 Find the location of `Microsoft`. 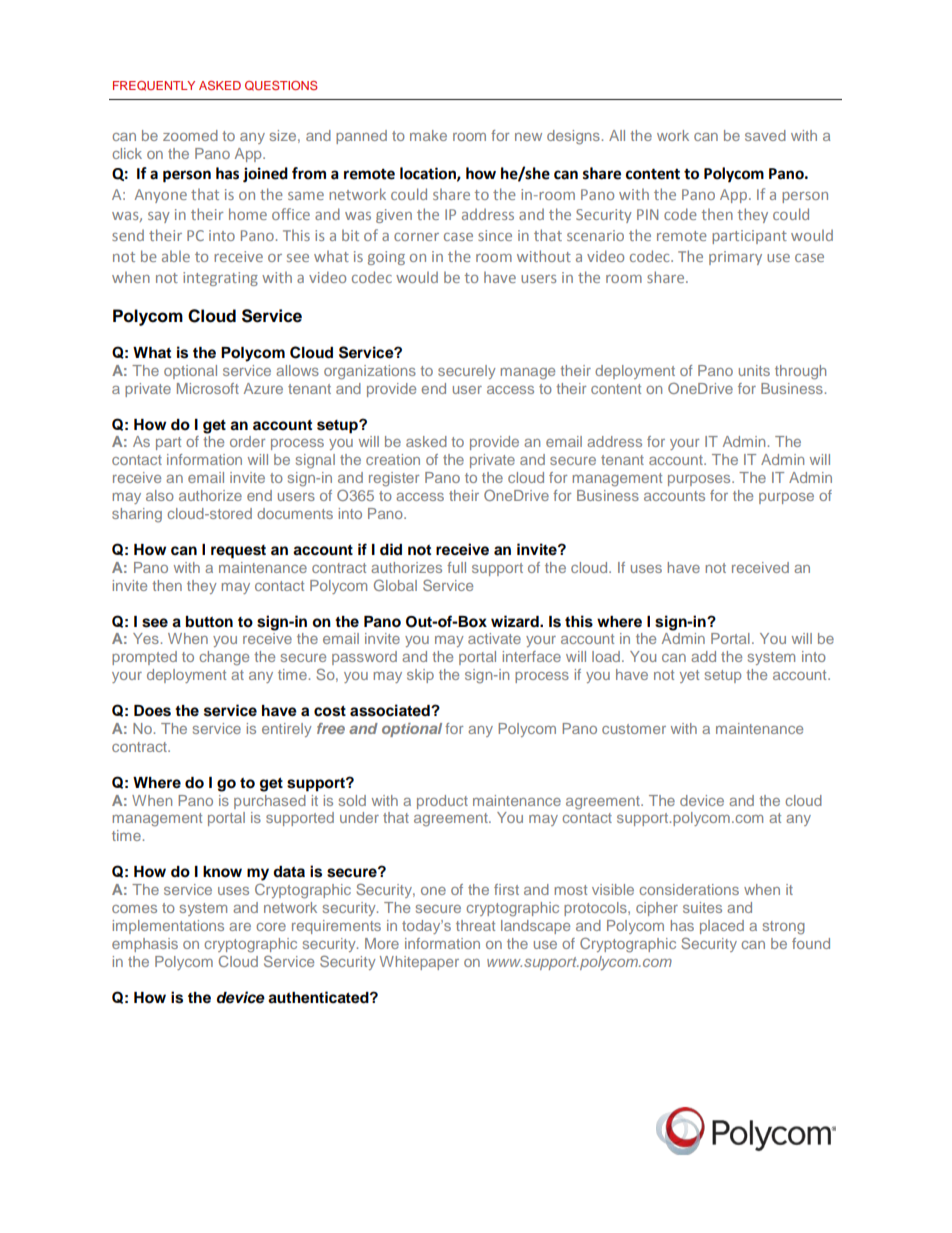

Microsoft is located at coordinates (208, 388).
